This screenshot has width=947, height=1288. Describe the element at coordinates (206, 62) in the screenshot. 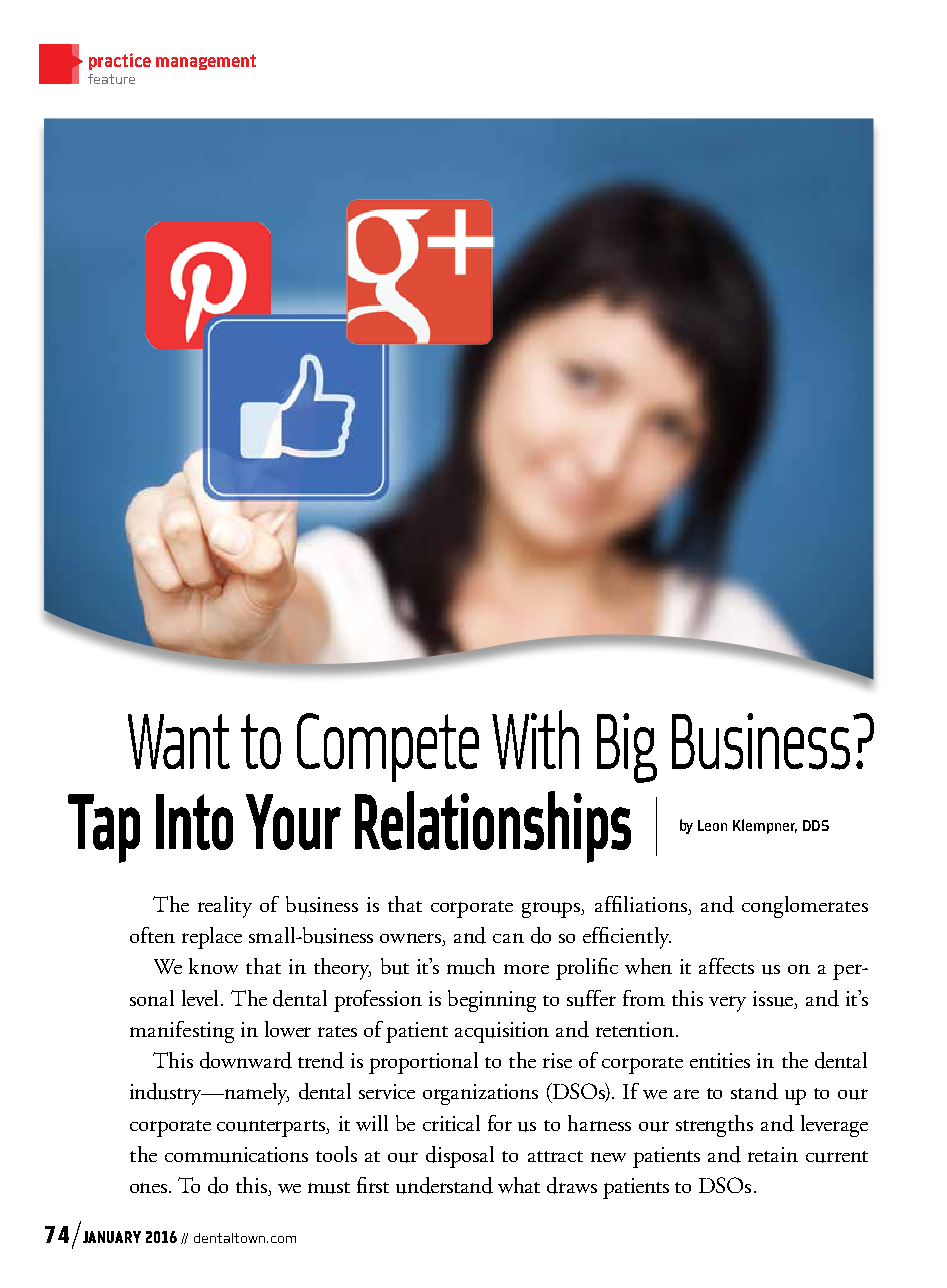

I see `management` at that location.
